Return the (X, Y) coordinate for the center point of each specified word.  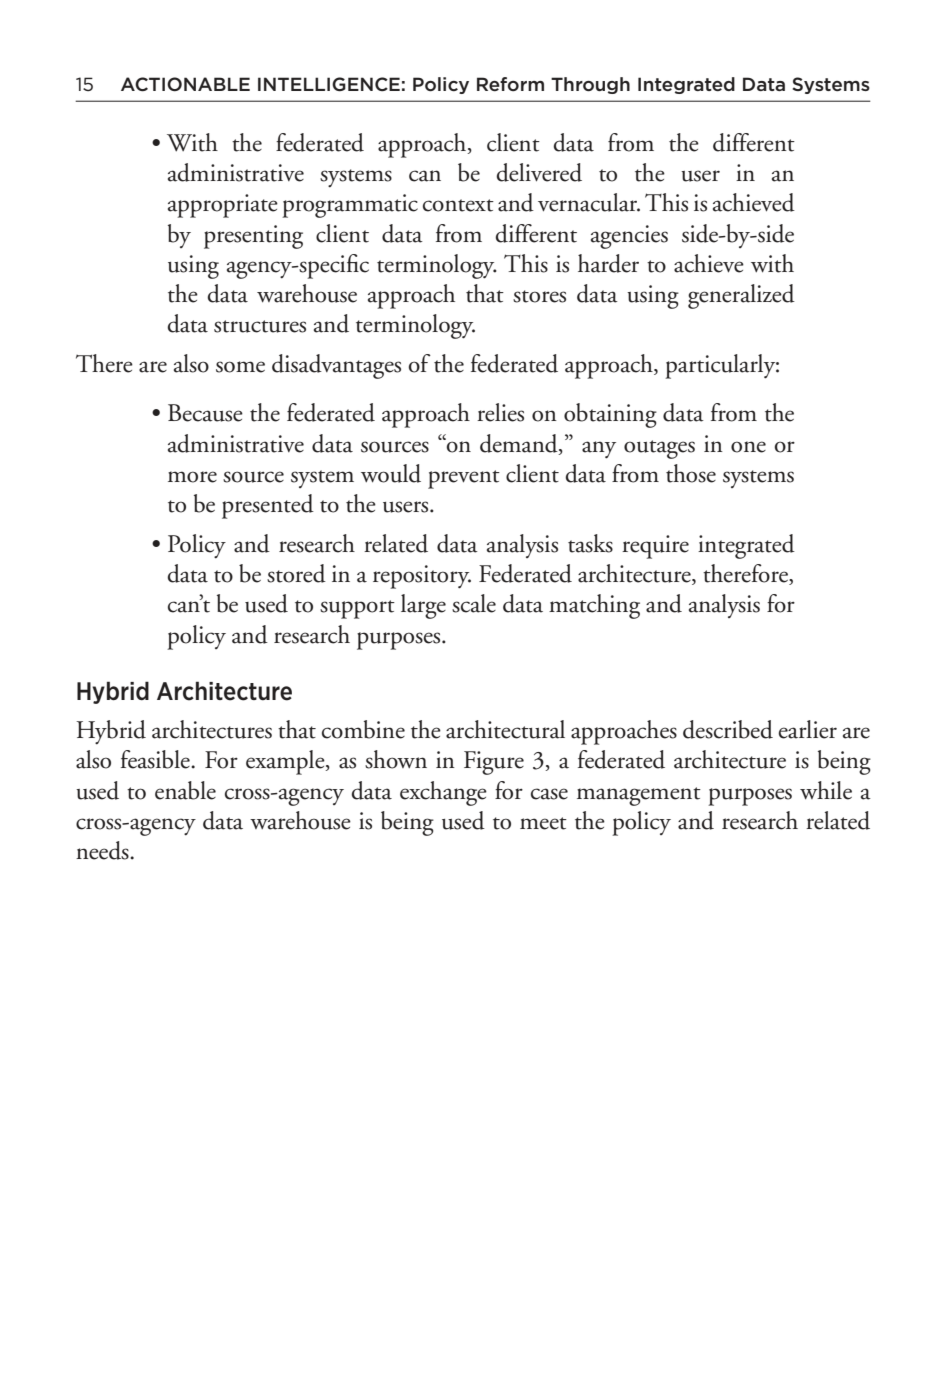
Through (590, 85)
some (240, 367)
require (655, 547)
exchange (443, 793)
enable (185, 790)
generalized (741, 296)
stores (539, 296)
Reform (510, 84)
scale (474, 603)
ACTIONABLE (185, 84)
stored (296, 573)
